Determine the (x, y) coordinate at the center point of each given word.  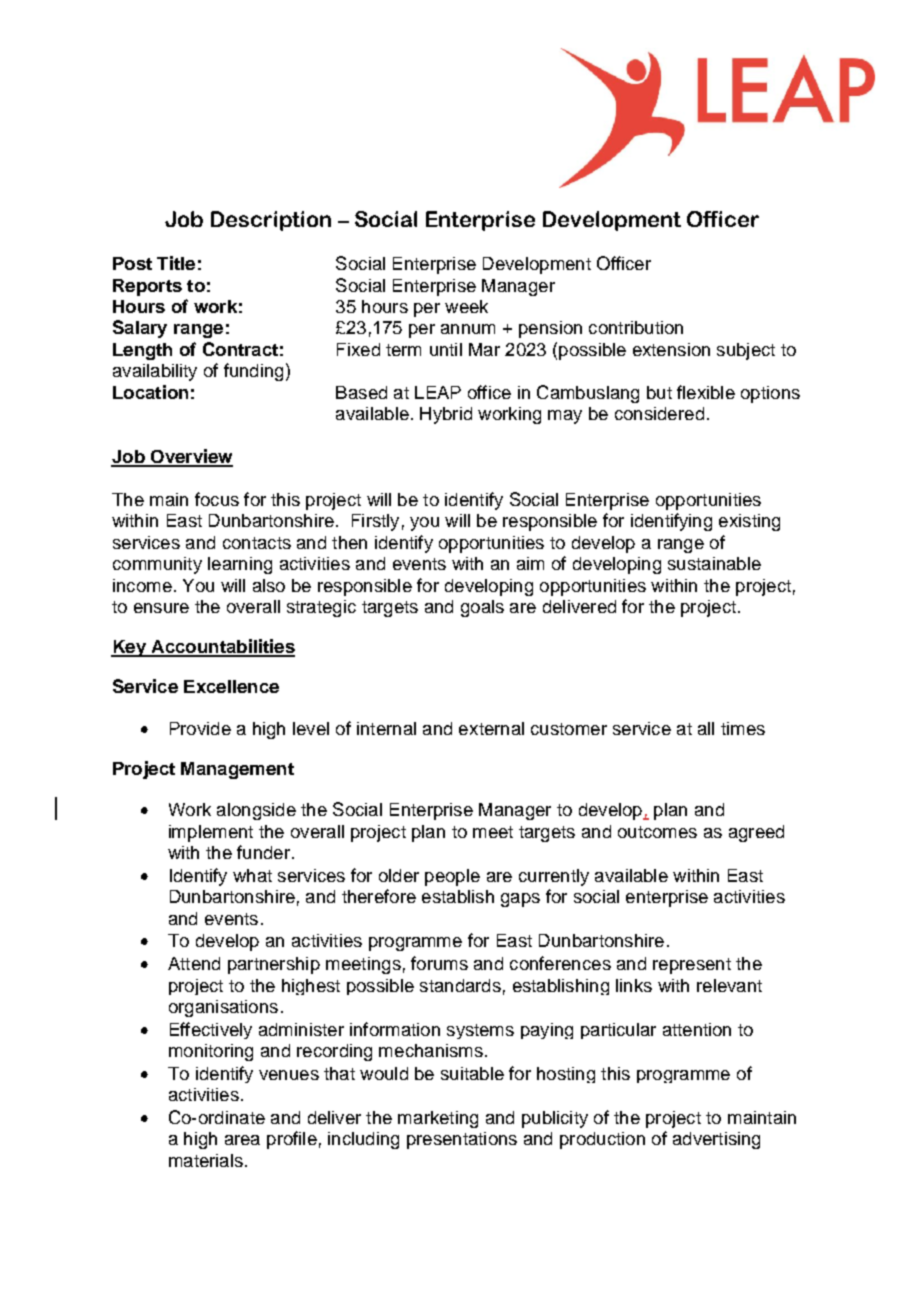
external (491, 728)
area (242, 1140)
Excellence (231, 686)
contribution (636, 327)
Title (176, 263)
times (743, 728)
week (466, 306)
